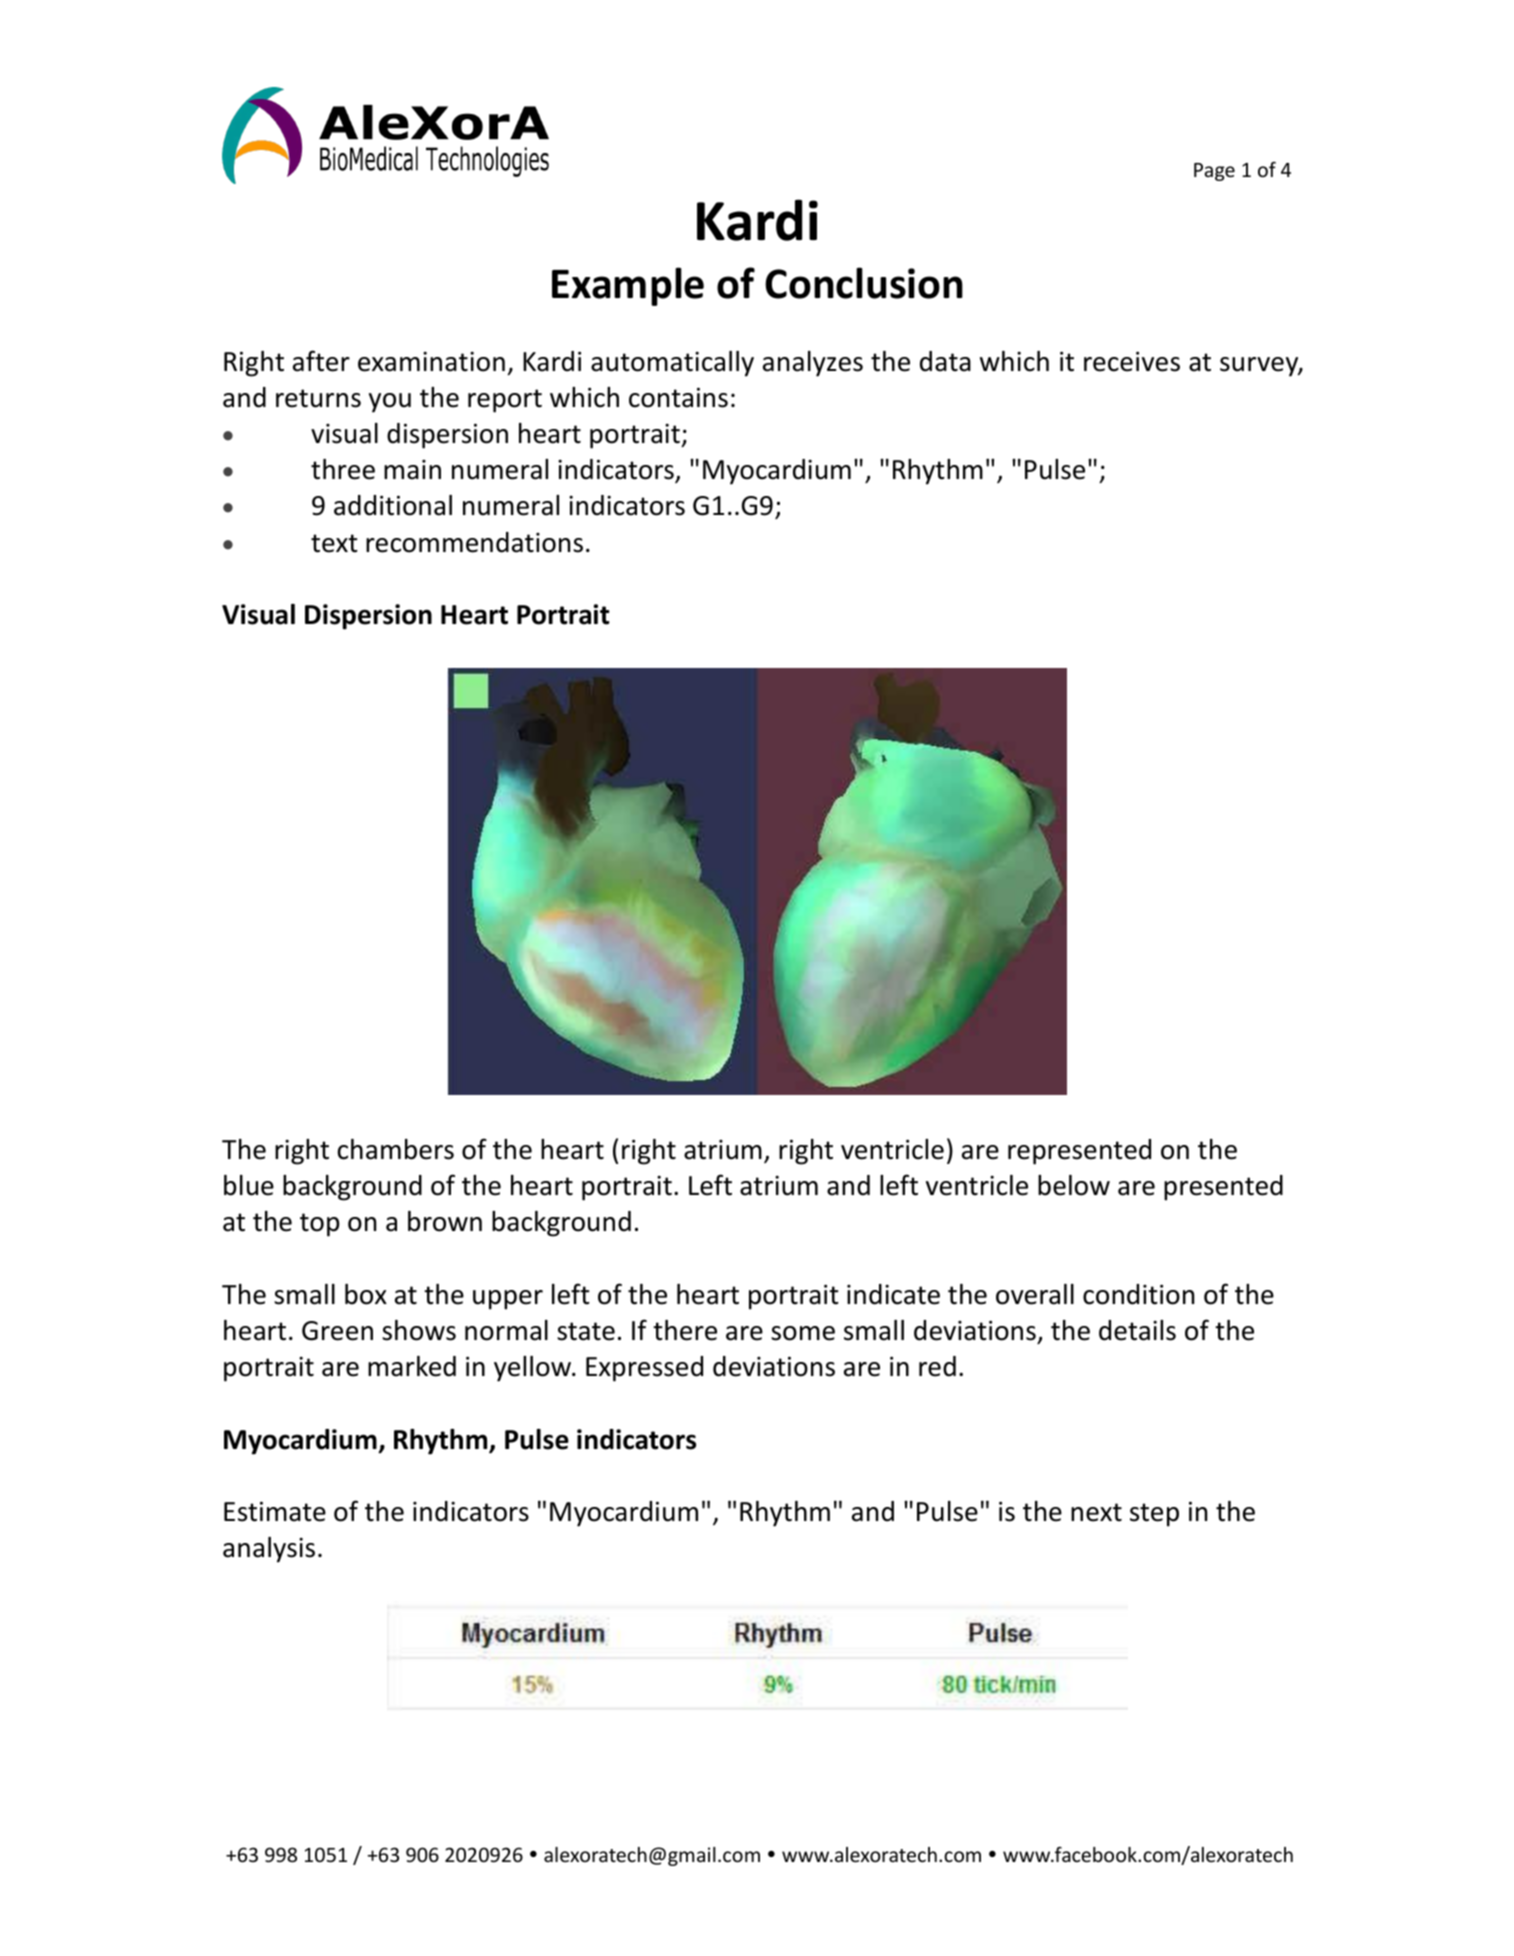 The height and width of the screenshot is (1956, 1514). What do you see at coordinates (275, 1511) in the screenshot?
I see `Estimate` at bounding box center [275, 1511].
